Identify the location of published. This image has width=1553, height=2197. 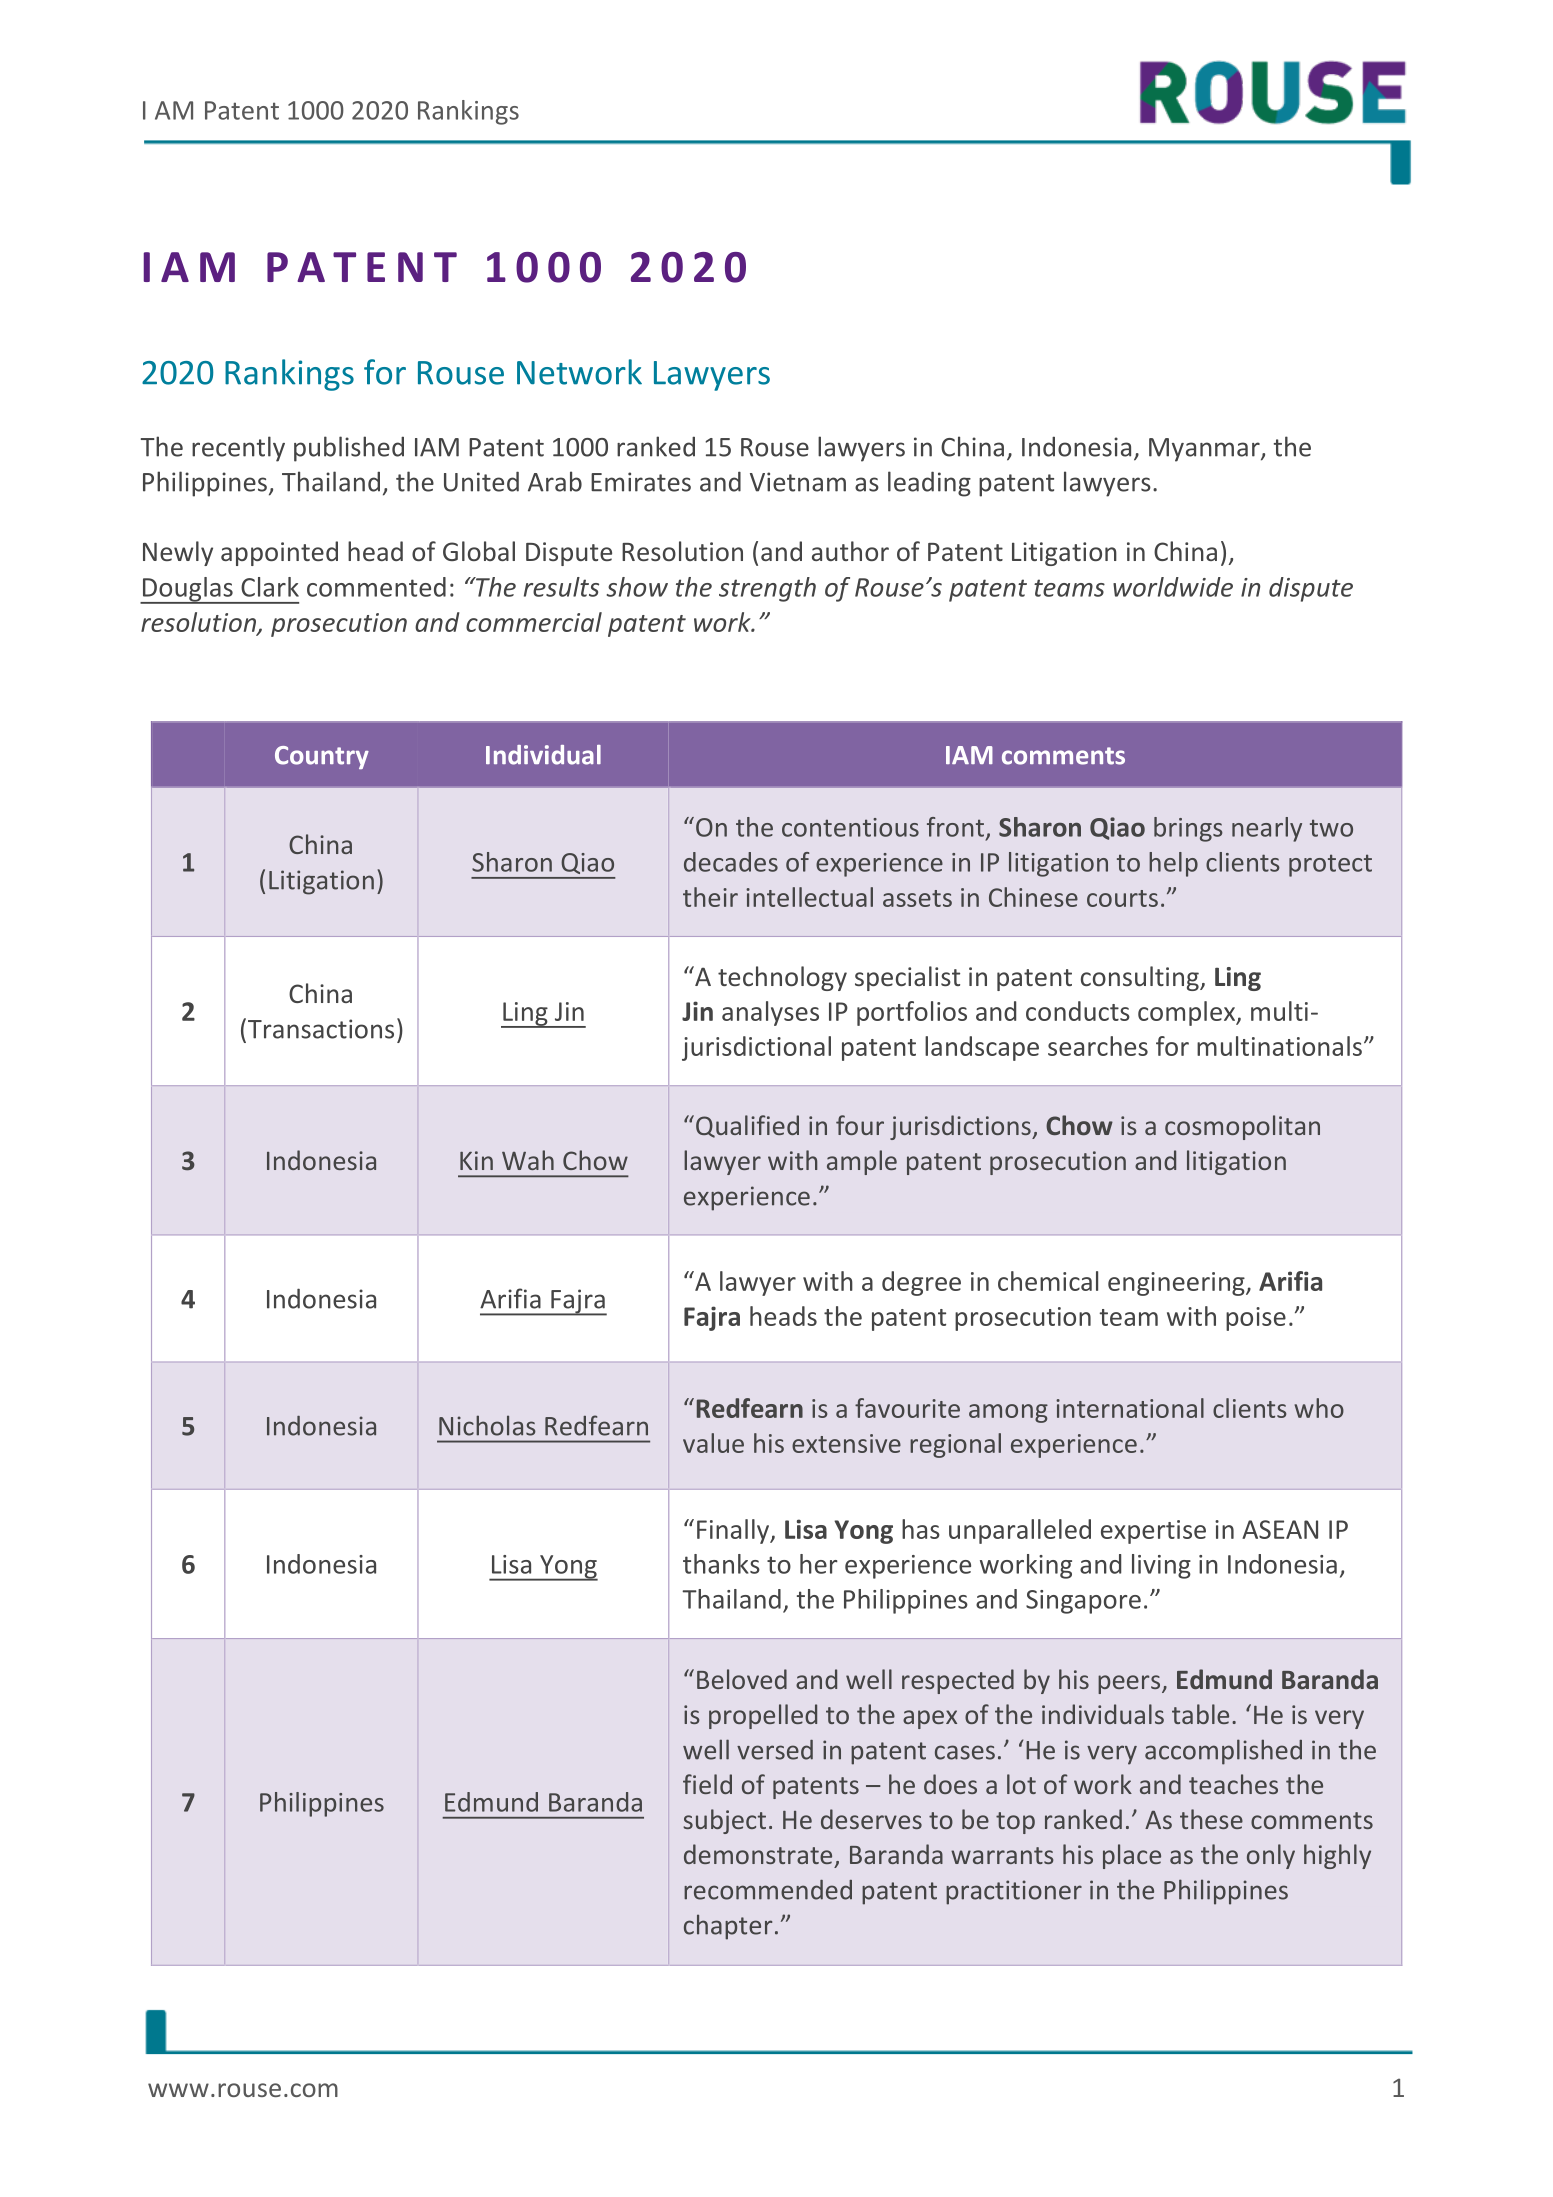
(349, 449).
